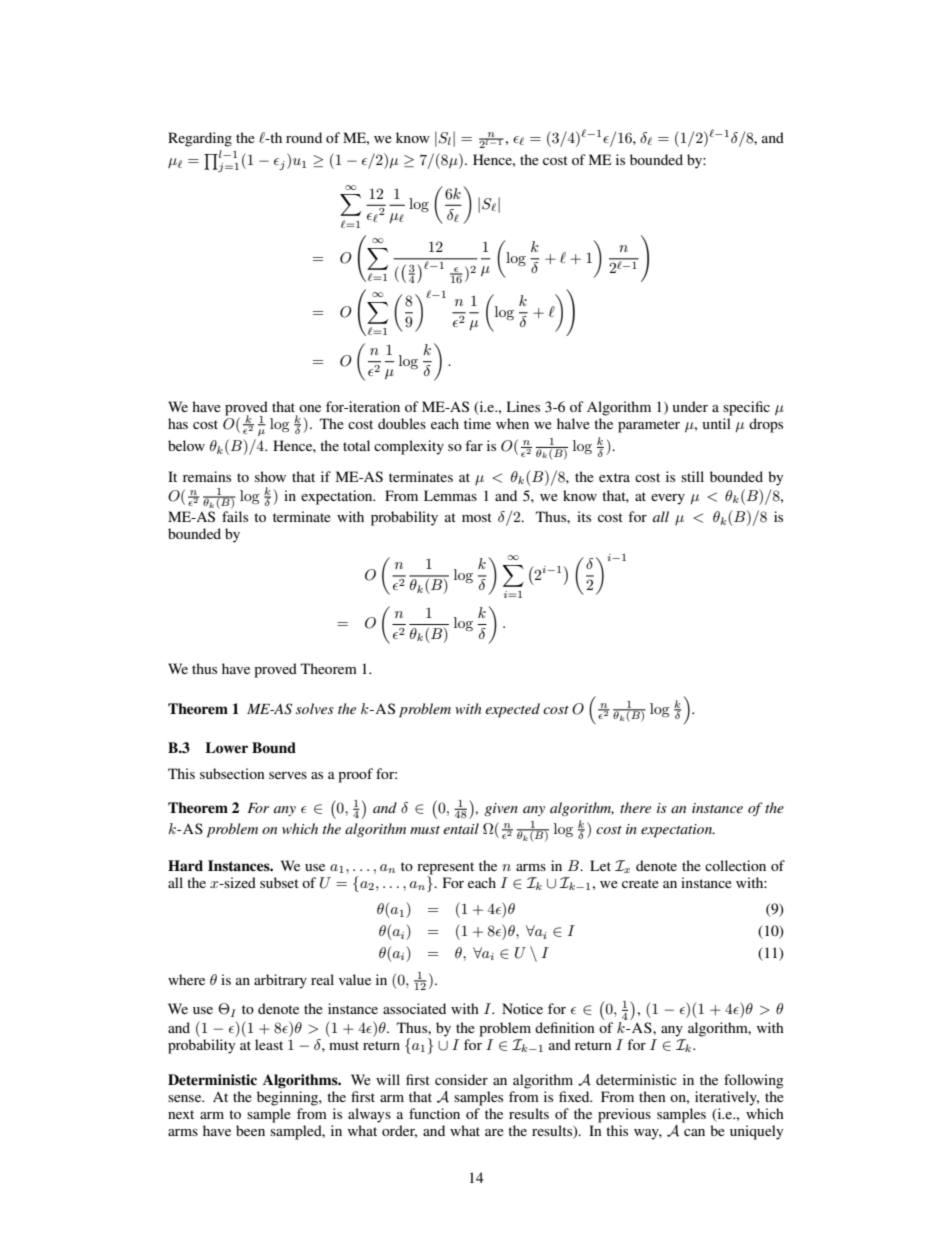 This screenshot has width=952, height=1233. Describe the element at coordinates (512, 710) in the screenshot. I see `expected` at that location.
